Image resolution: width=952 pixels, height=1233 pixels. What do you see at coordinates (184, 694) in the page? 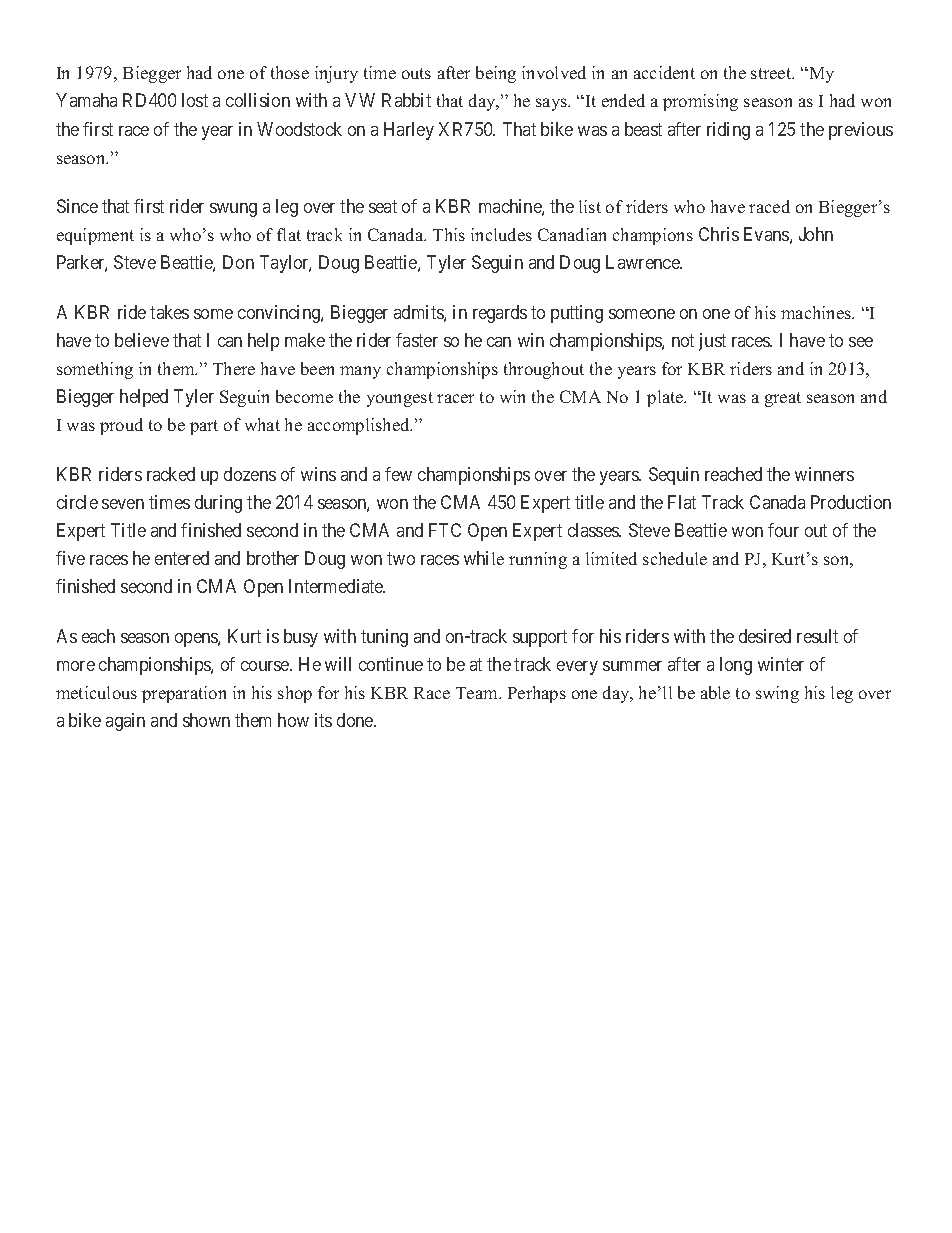
I see `preparation` at bounding box center [184, 694].
